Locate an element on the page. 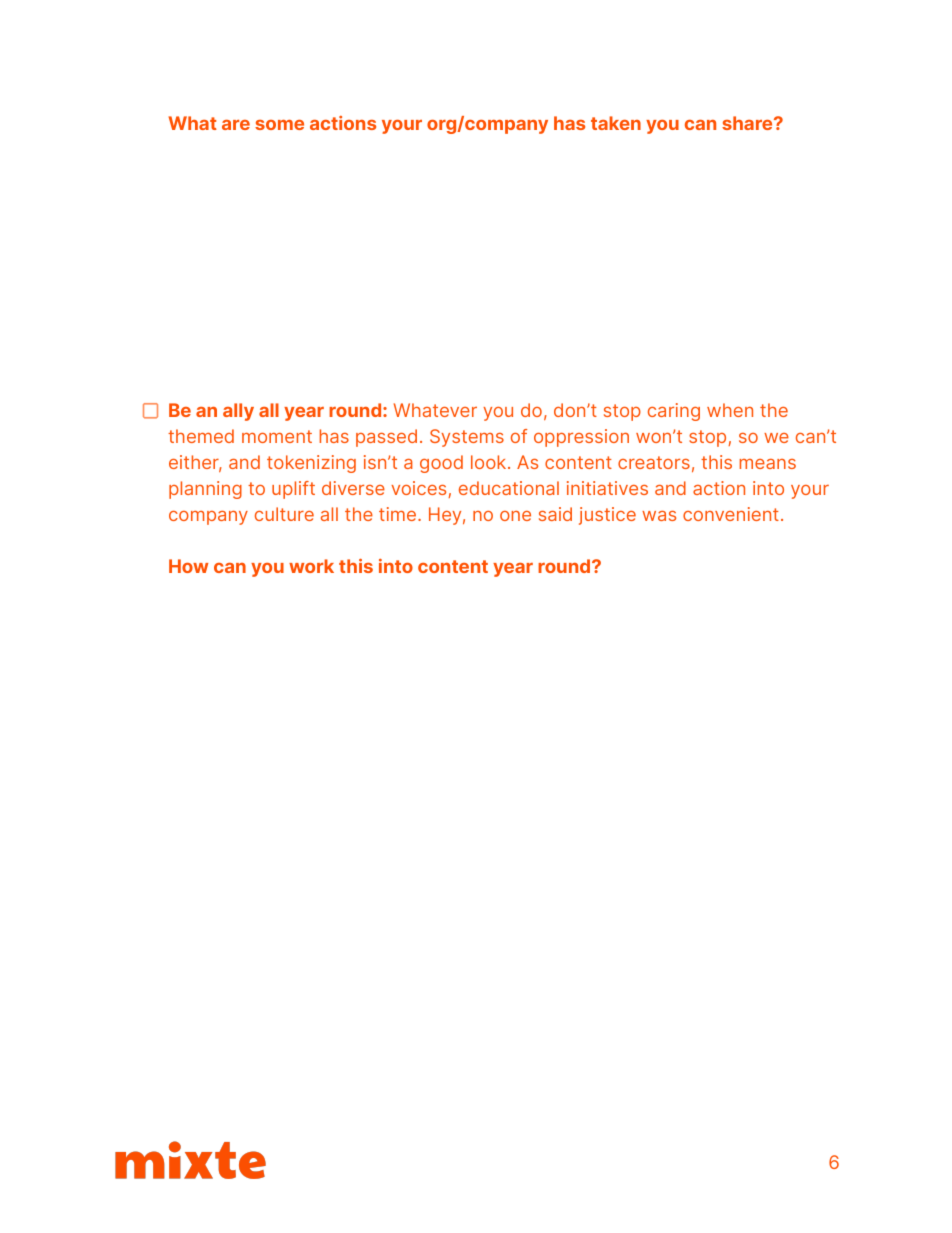 The height and width of the page is (1233, 952). oppression is located at coordinates (581, 438).
